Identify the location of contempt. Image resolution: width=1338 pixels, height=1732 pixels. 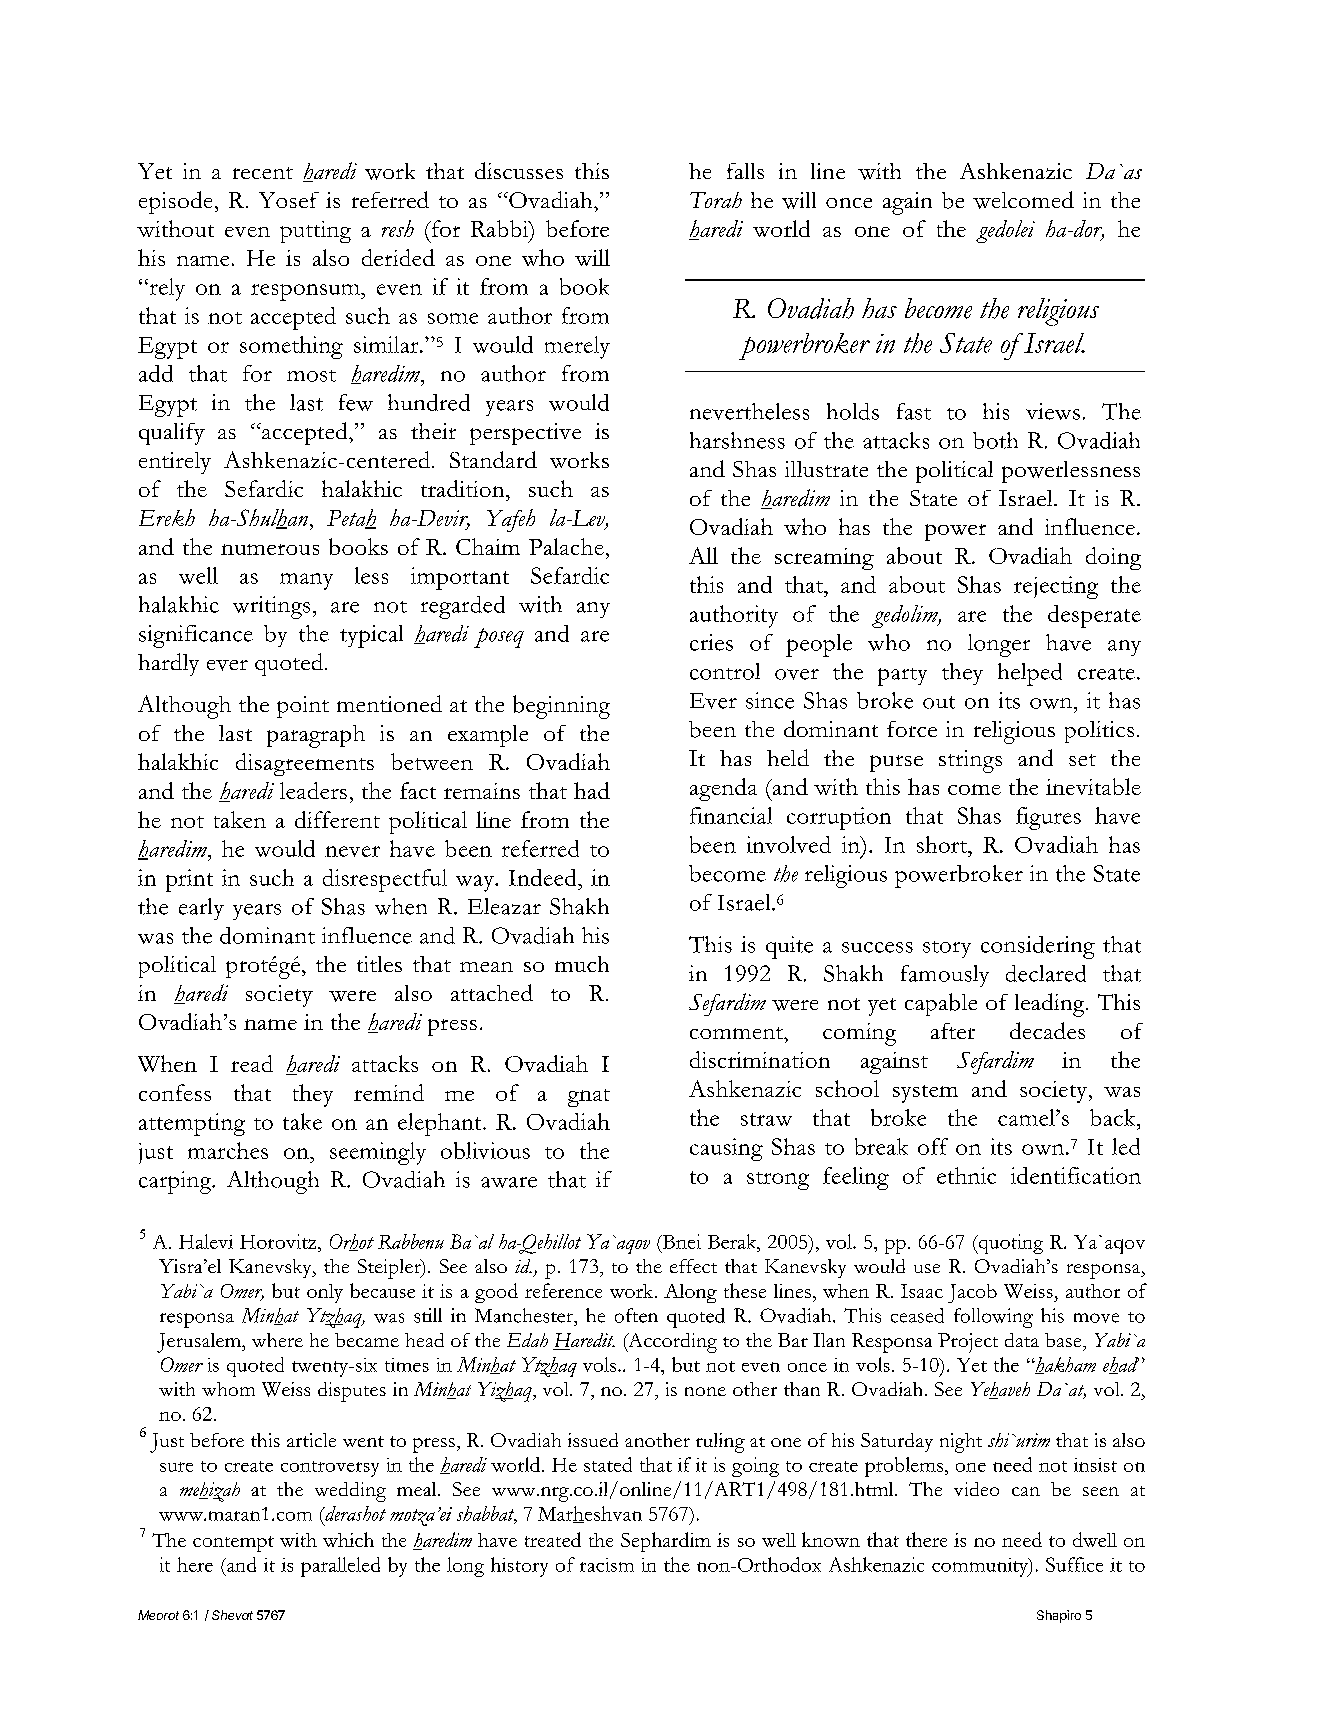
(233, 1544).
